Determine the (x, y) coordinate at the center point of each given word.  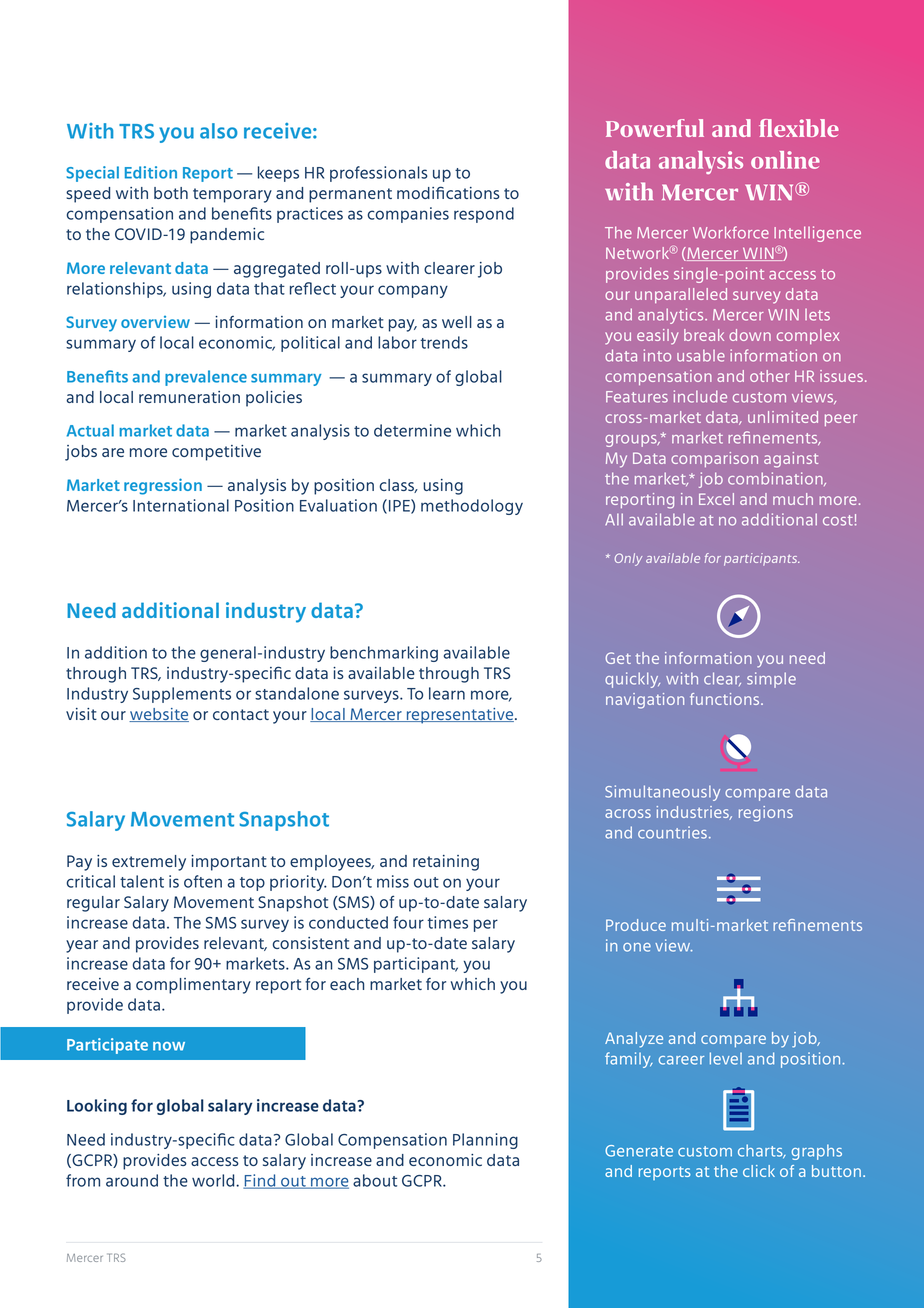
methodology (472, 507)
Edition (151, 172)
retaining (446, 863)
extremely (149, 863)
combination (776, 479)
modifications (448, 192)
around (132, 1180)
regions (766, 814)
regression (163, 486)
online (785, 160)
